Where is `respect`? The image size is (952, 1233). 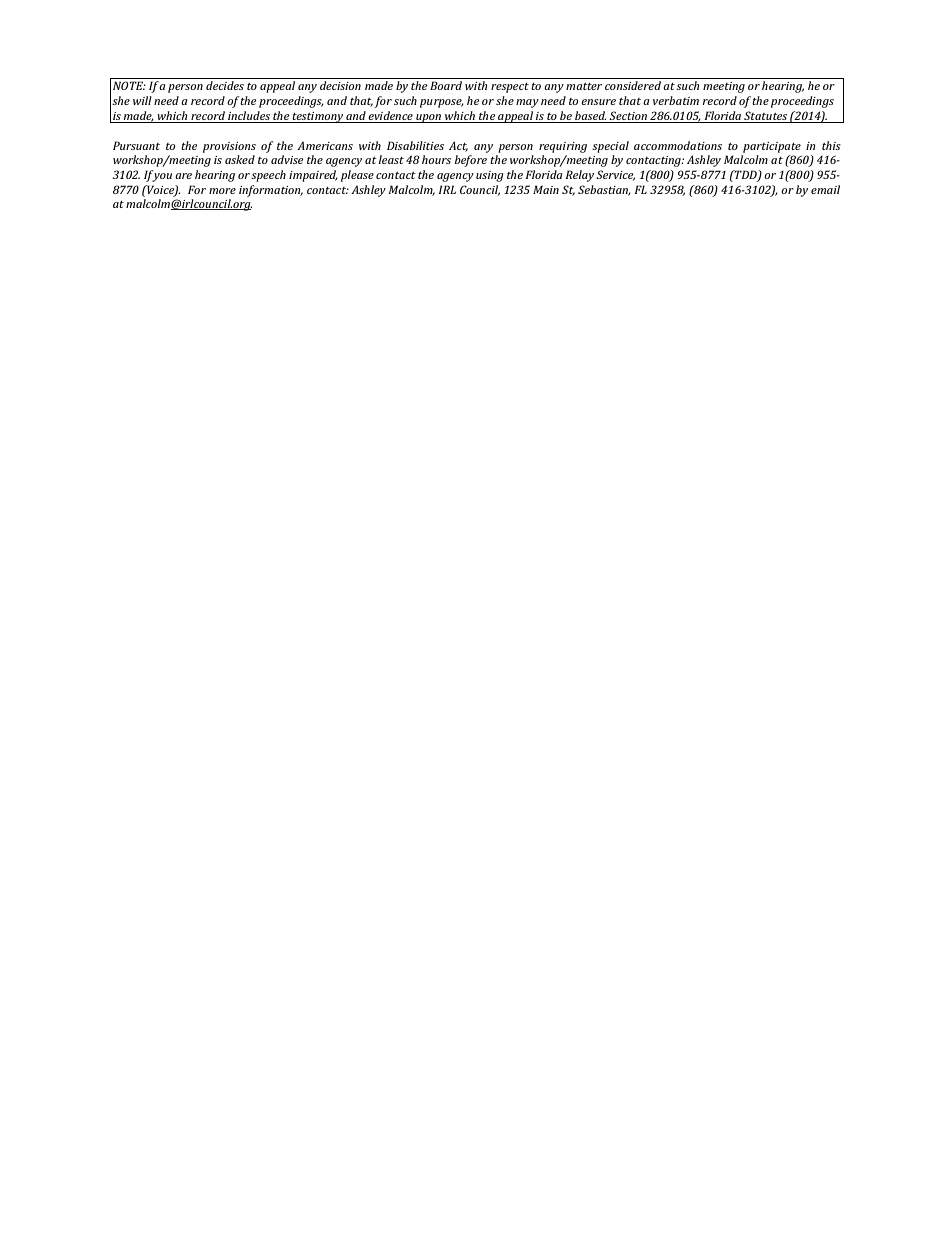
respect is located at coordinates (510, 88).
